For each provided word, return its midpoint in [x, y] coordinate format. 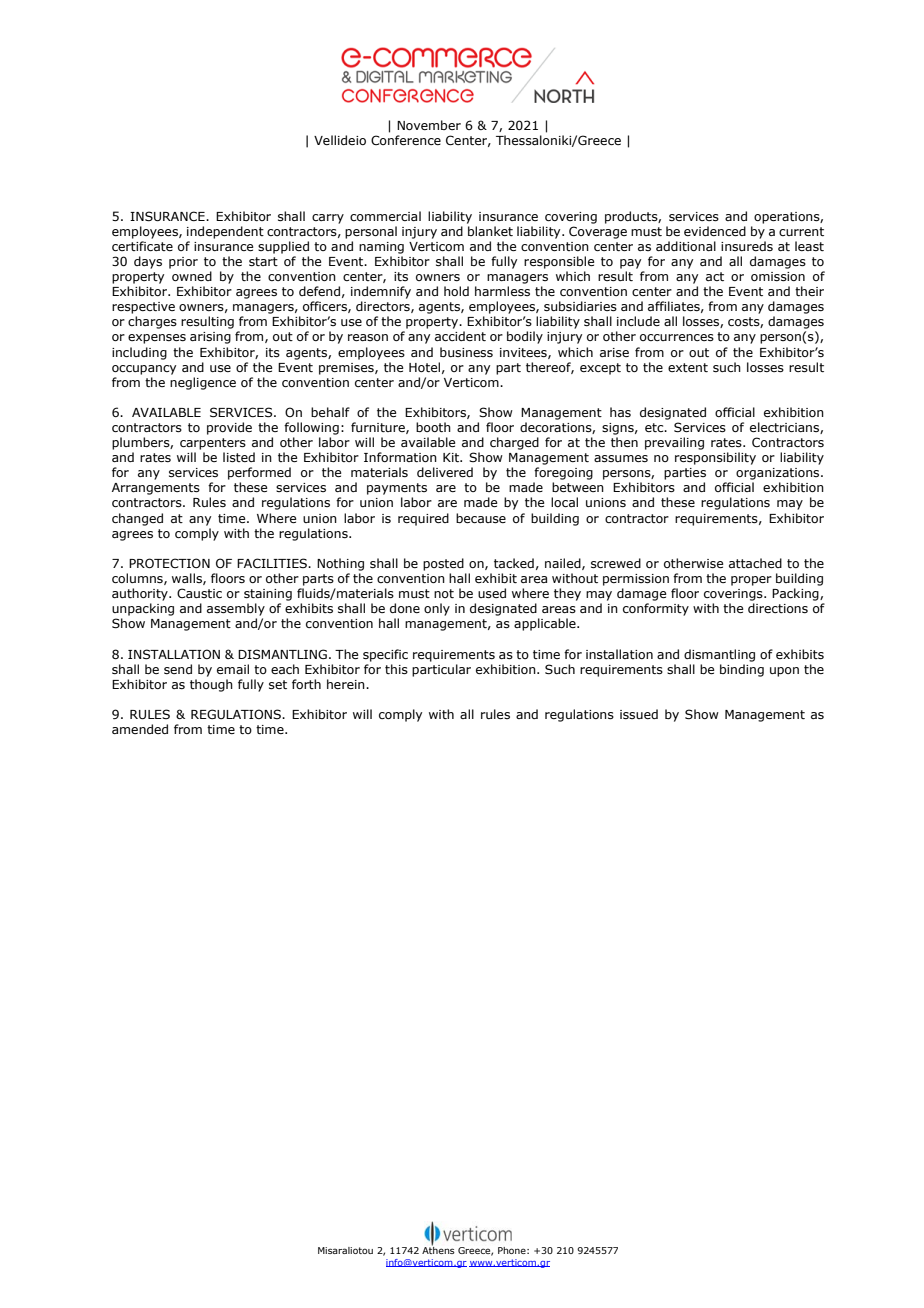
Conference [406, 140]
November [429, 125]
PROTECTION [169, 563]
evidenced [715, 231]
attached [755, 563]
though [211, 685]
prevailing [674, 443]
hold [456, 291]
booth [433, 427]
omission [778, 276]
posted [443, 564]
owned [192, 276]
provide [229, 428]
